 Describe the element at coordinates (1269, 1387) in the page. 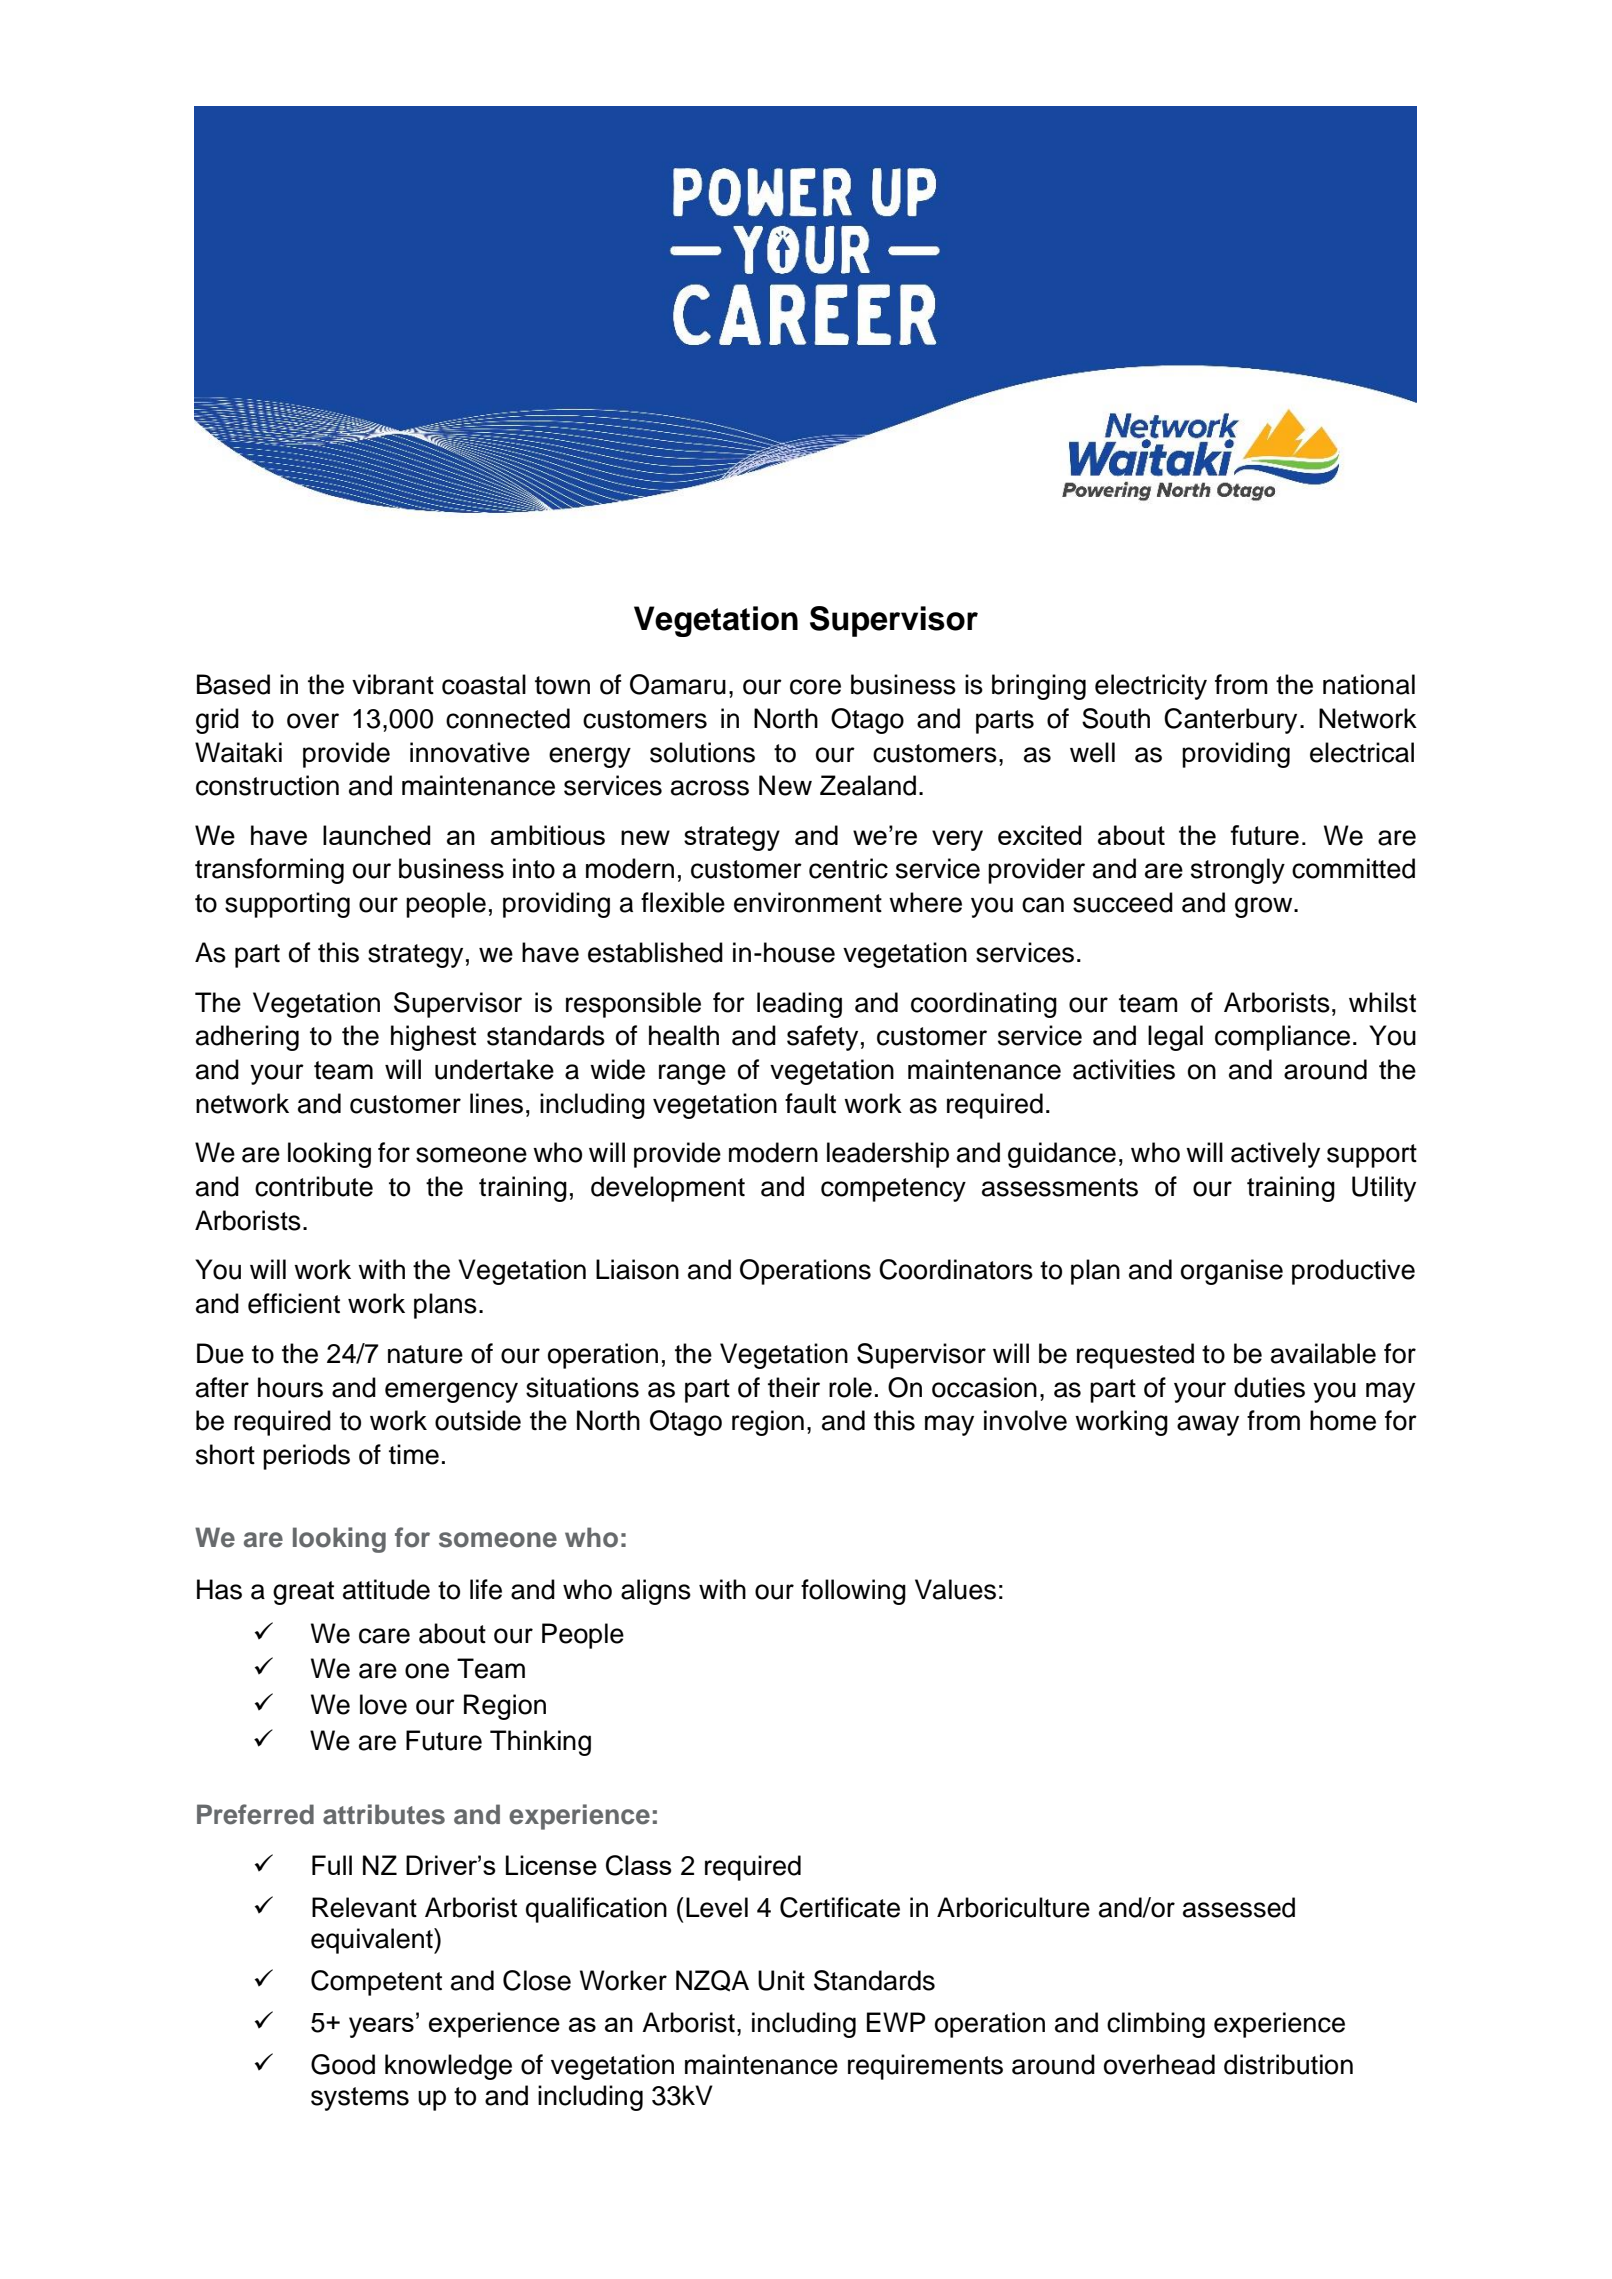

I see `duties` at that location.
